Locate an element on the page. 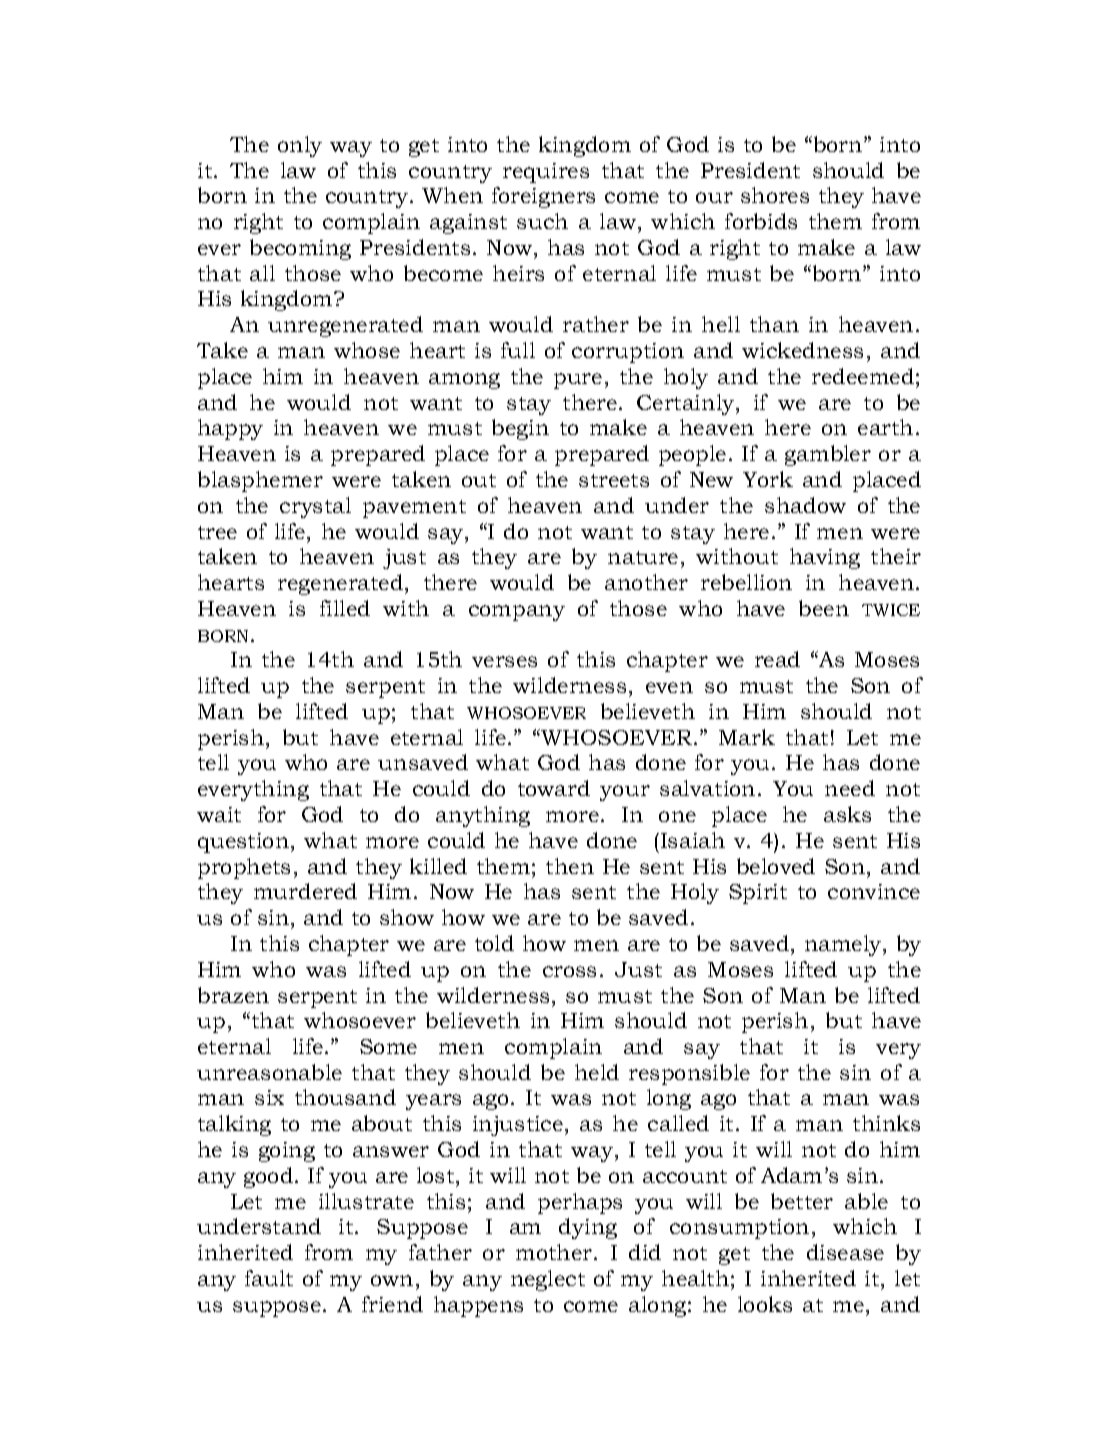 Image resolution: width=1119 pixels, height=1449 pixels. murdered is located at coordinates (305, 891).
